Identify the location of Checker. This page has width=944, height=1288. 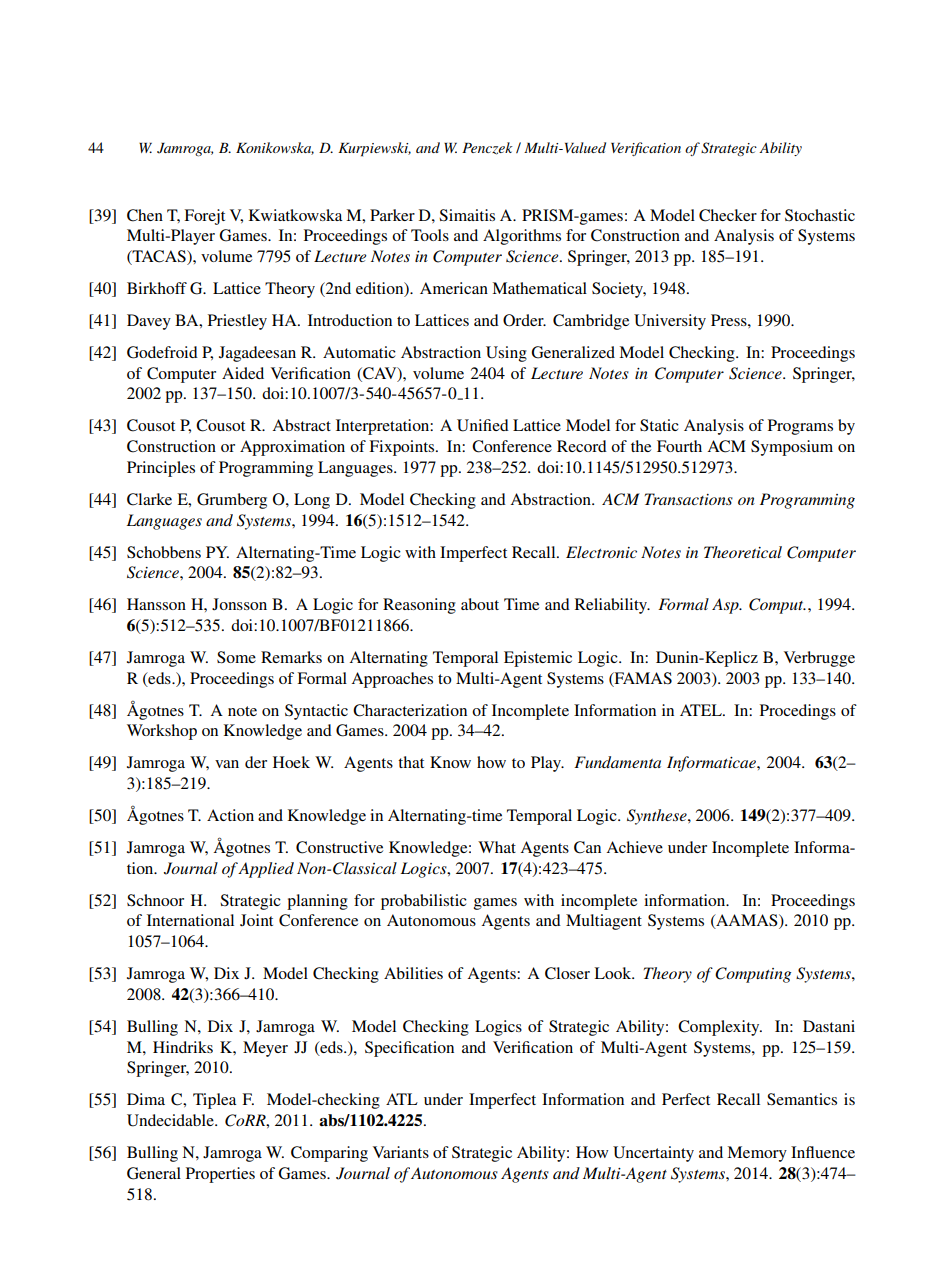
(728, 215).
